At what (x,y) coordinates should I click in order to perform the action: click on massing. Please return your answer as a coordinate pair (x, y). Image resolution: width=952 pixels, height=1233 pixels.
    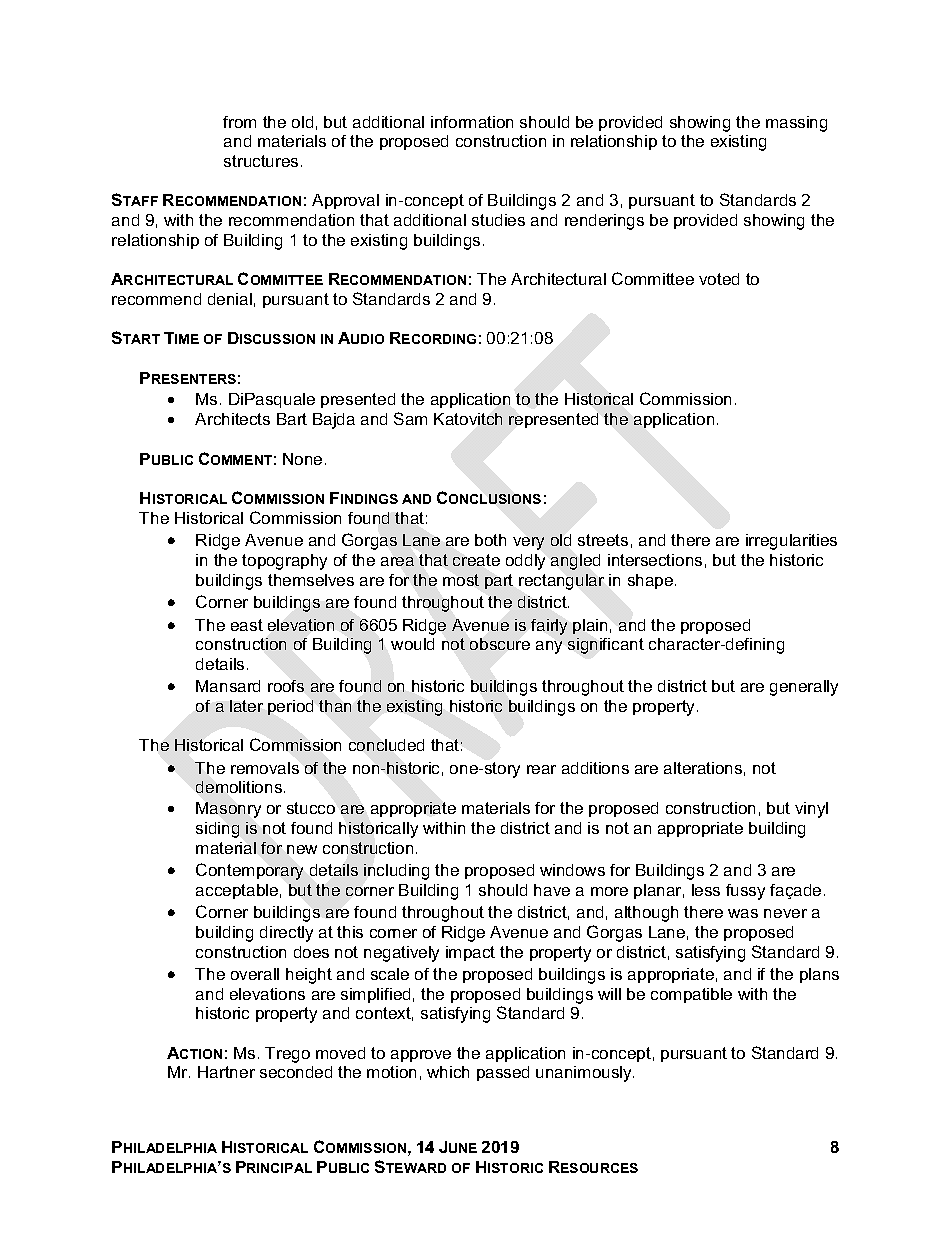
    Looking at the image, I should click on (796, 124).
